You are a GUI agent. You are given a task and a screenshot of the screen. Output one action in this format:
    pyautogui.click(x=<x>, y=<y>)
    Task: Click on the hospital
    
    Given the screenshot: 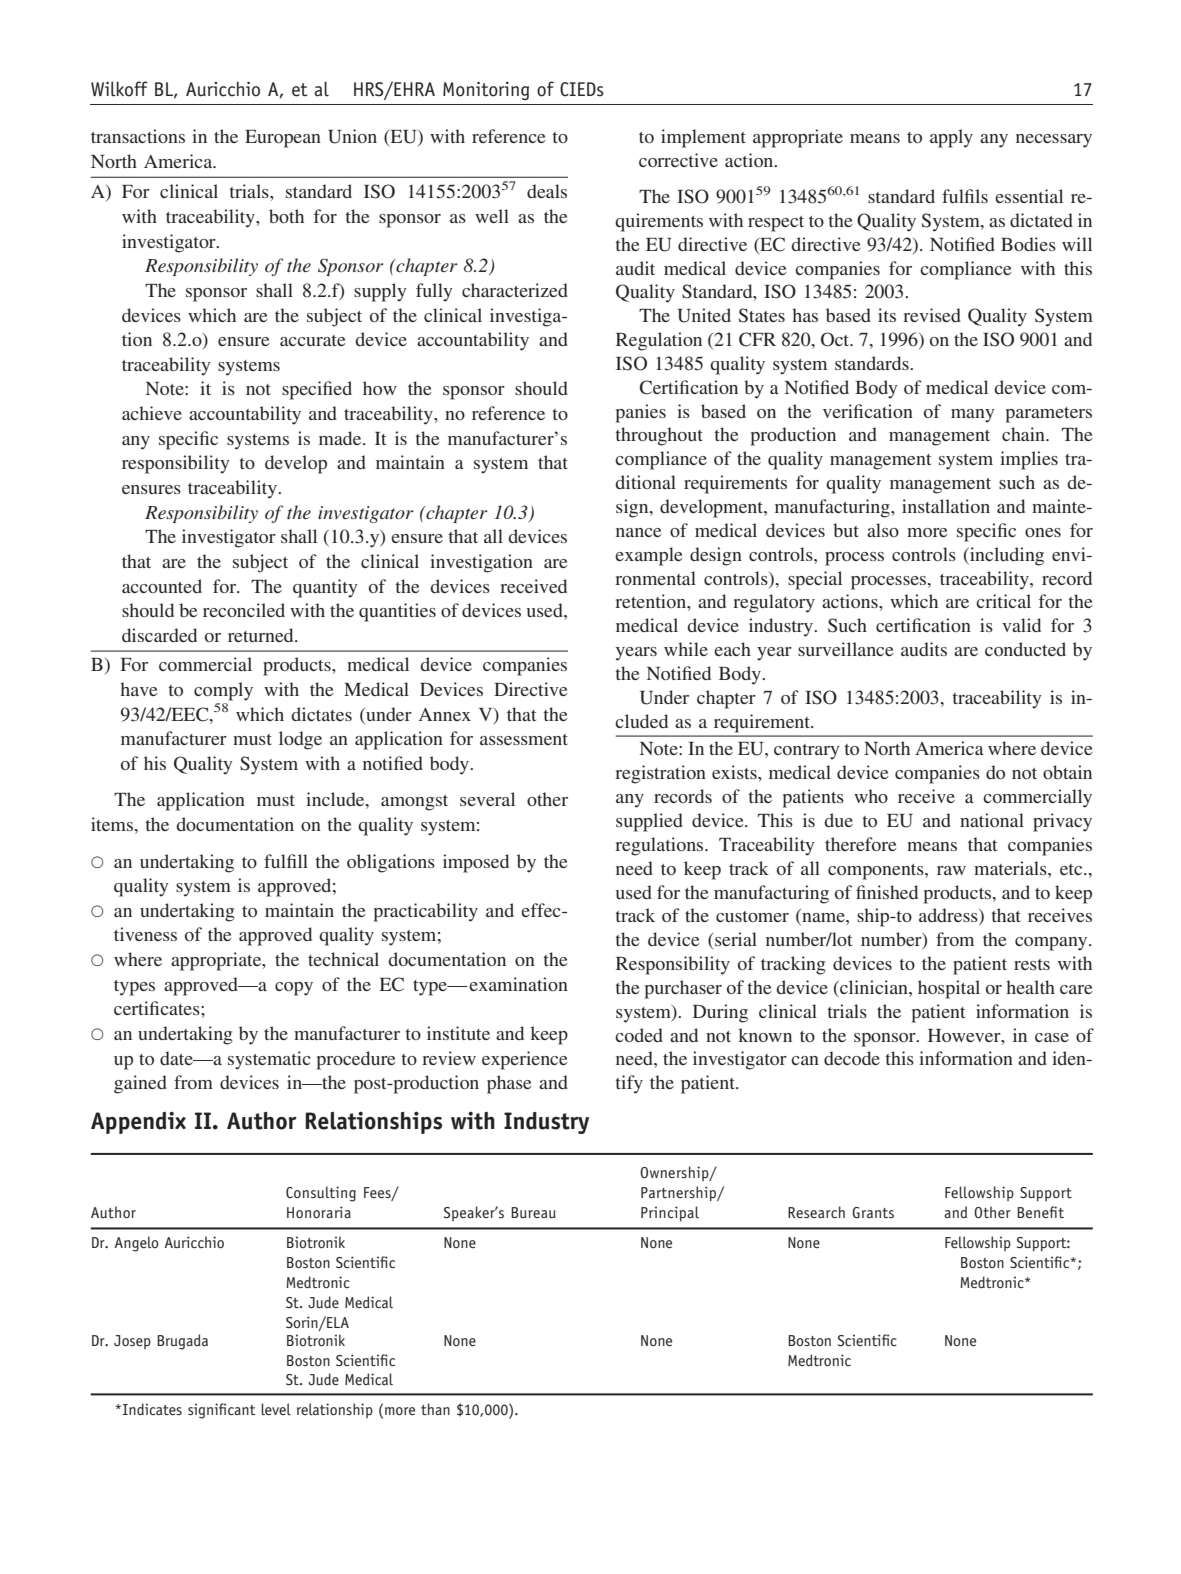 What is the action you would take?
    pyautogui.click(x=949, y=989)
